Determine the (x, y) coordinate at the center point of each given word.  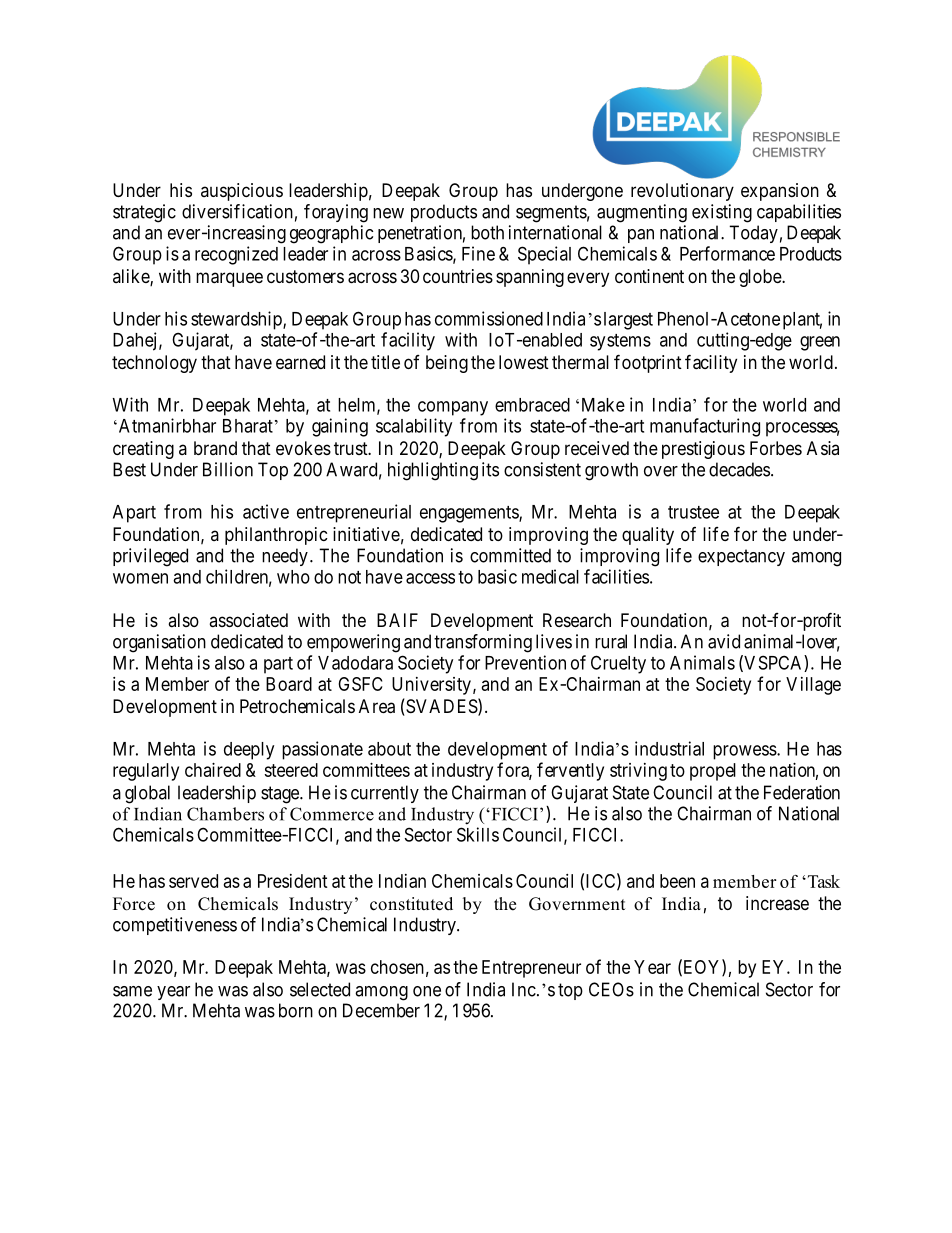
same (132, 991)
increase (777, 903)
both (487, 232)
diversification (237, 211)
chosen (397, 967)
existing (722, 213)
